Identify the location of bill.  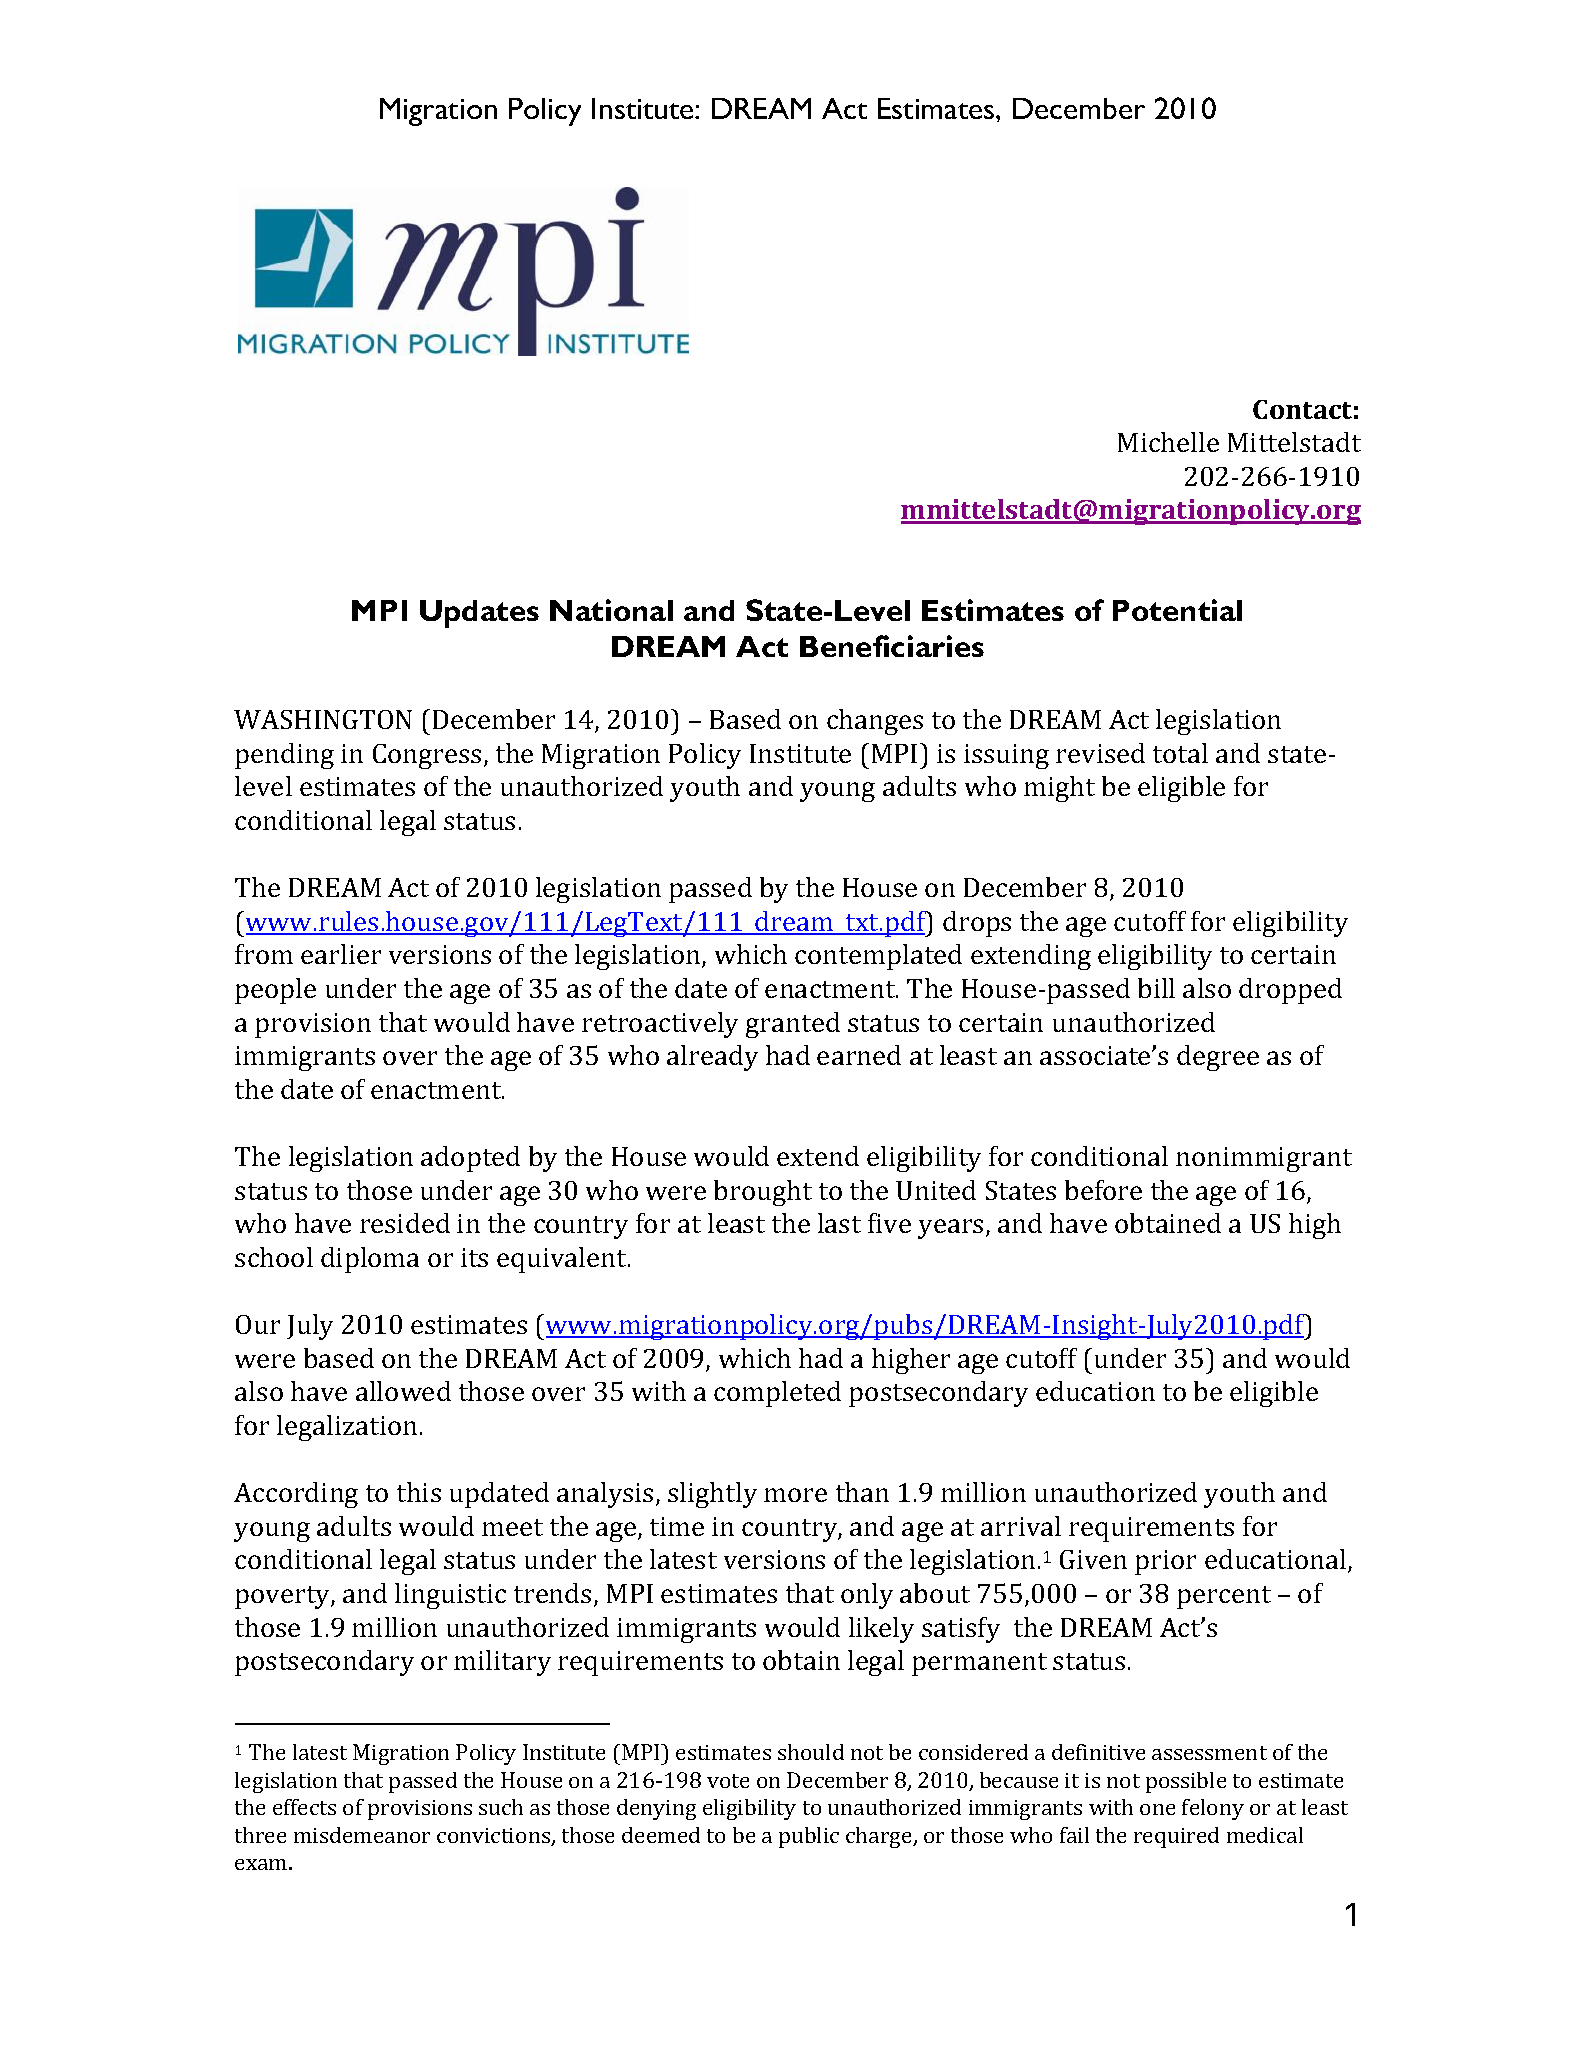
(1156, 988).
